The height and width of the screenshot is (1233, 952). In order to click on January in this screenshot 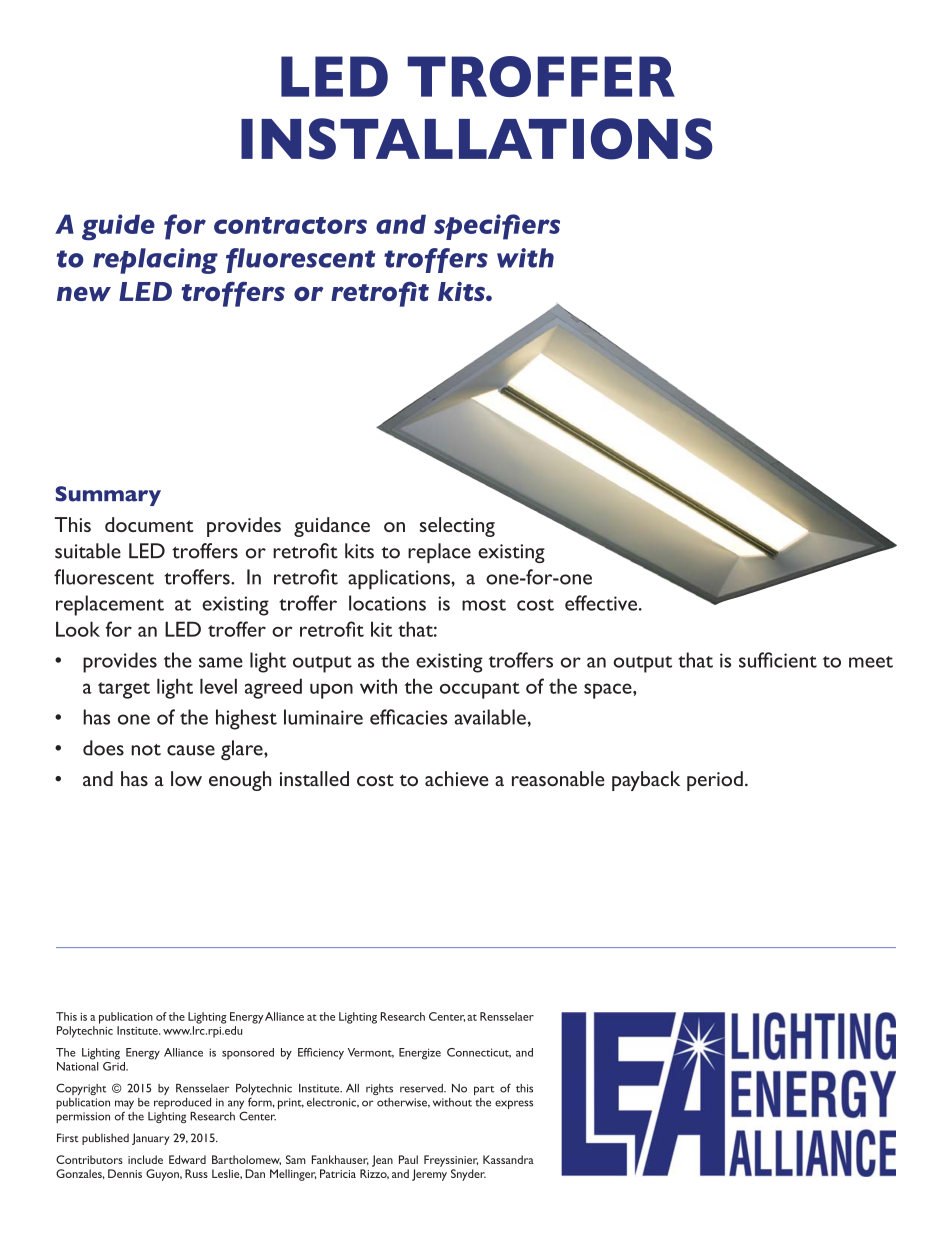, I will do `click(151, 1139)`.
